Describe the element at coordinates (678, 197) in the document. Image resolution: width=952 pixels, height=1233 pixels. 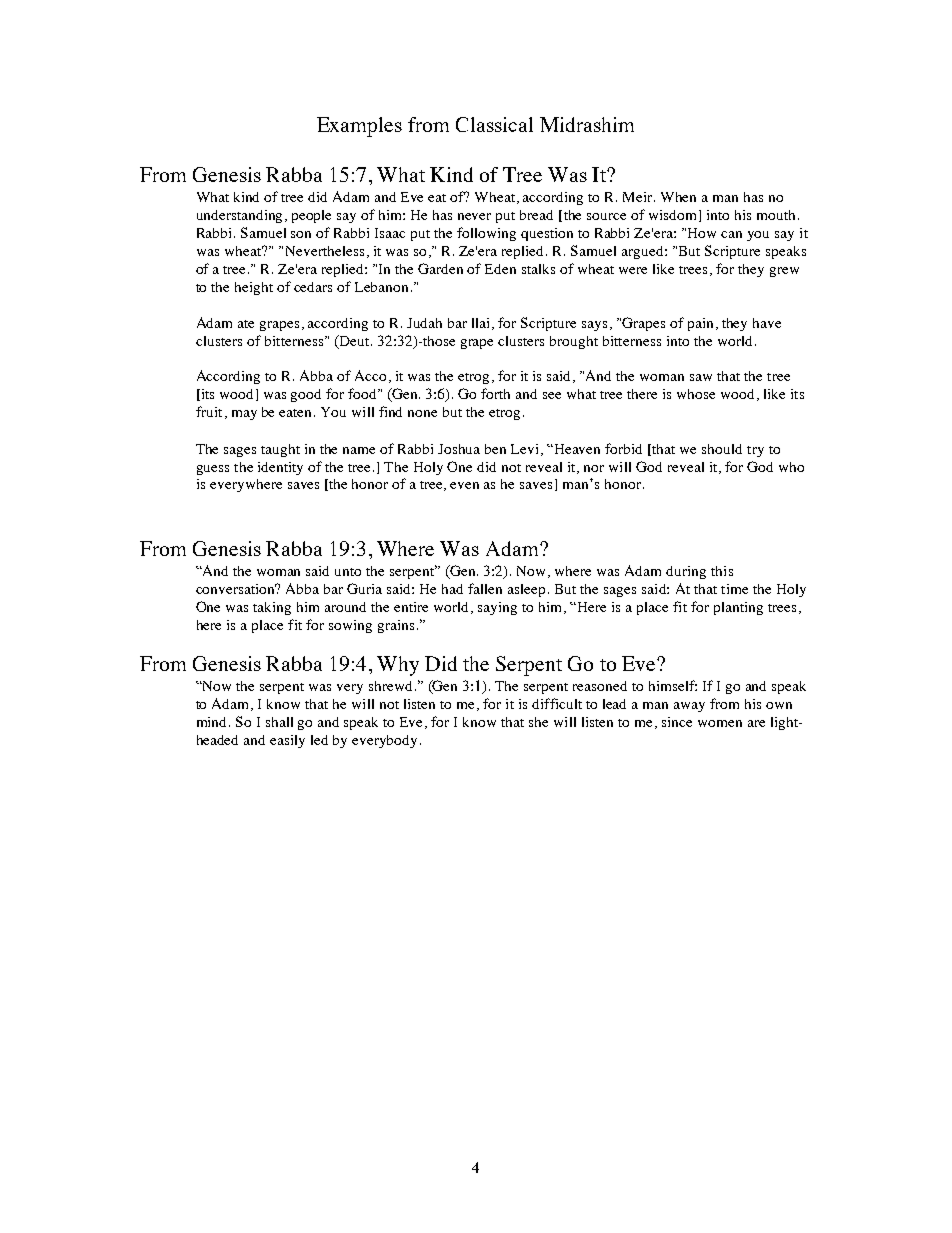
I see `When` at that location.
